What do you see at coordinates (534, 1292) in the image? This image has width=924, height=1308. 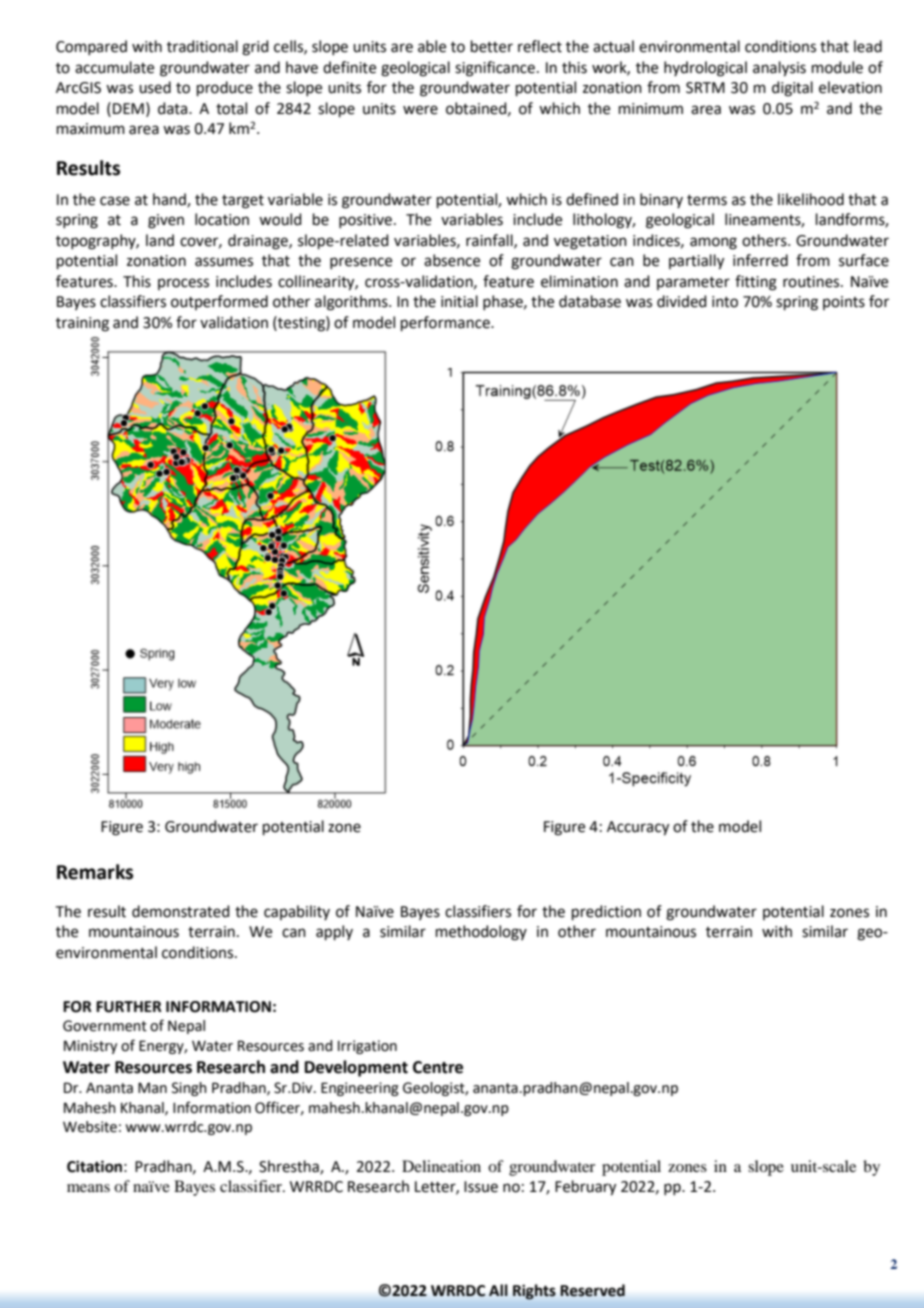 I see `Rights` at bounding box center [534, 1292].
